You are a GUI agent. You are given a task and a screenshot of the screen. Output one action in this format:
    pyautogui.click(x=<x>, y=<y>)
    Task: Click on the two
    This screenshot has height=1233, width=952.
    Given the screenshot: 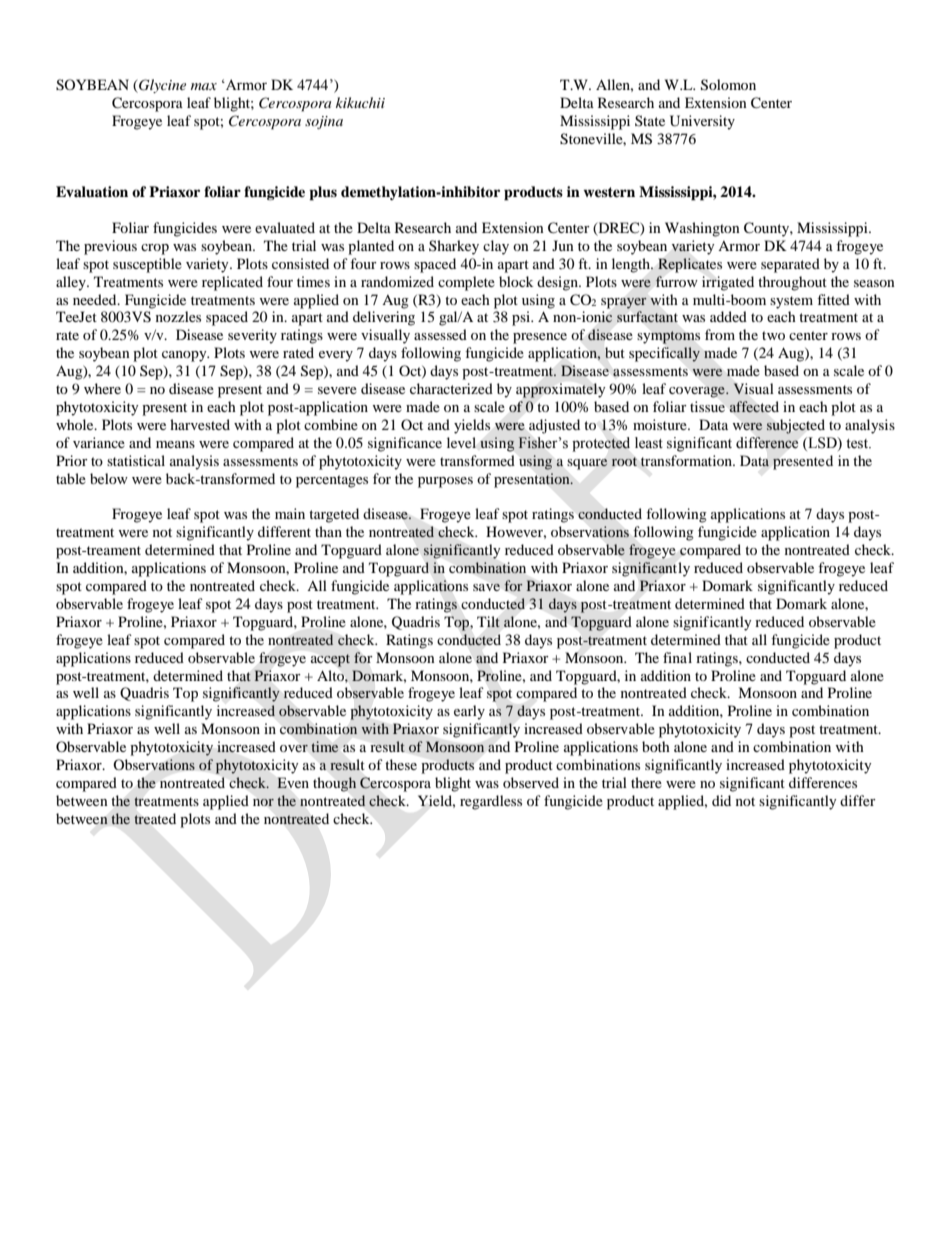 What is the action you would take?
    pyautogui.click(x=773, y=335)
